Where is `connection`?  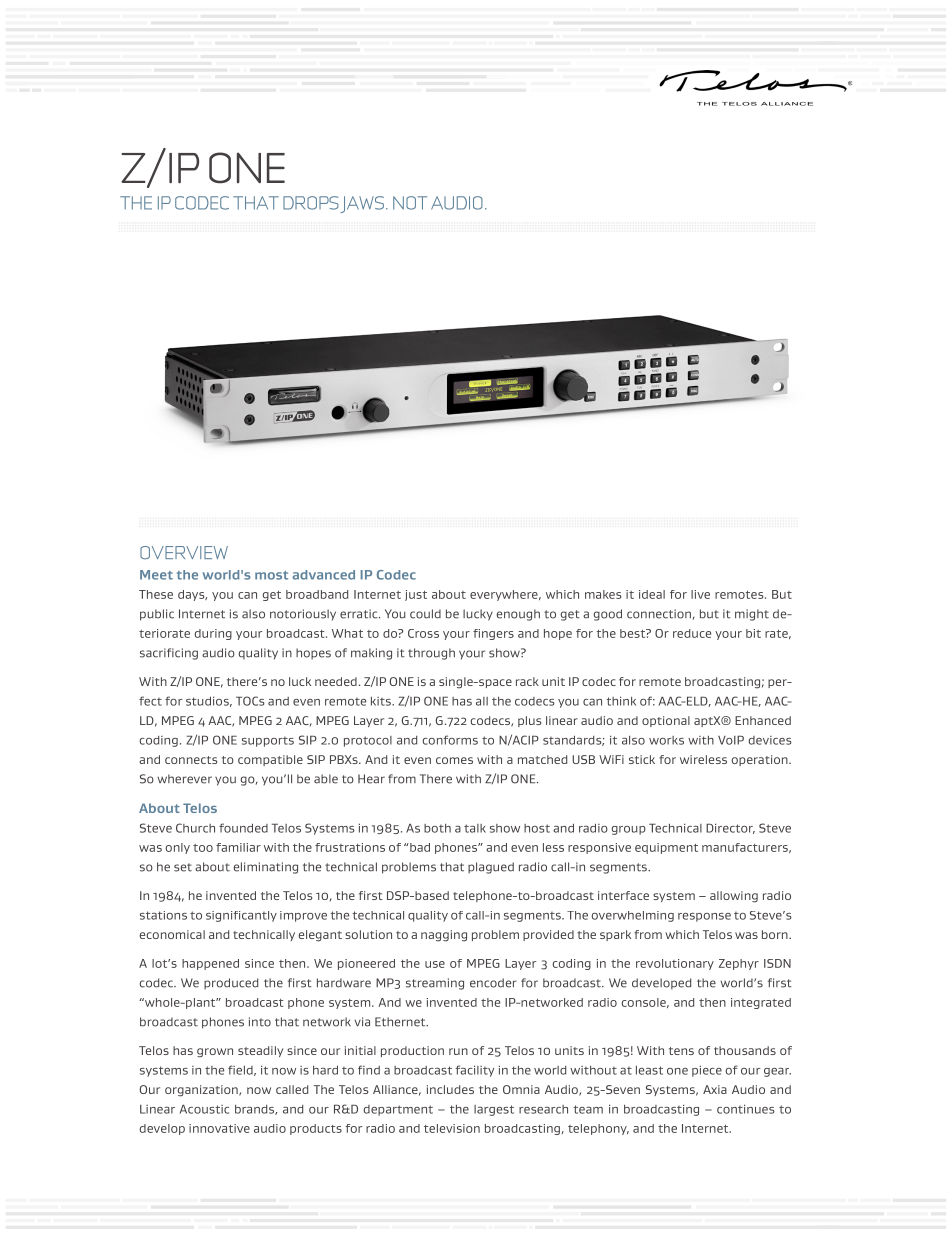 connection is located at coordinates (660, 614).
